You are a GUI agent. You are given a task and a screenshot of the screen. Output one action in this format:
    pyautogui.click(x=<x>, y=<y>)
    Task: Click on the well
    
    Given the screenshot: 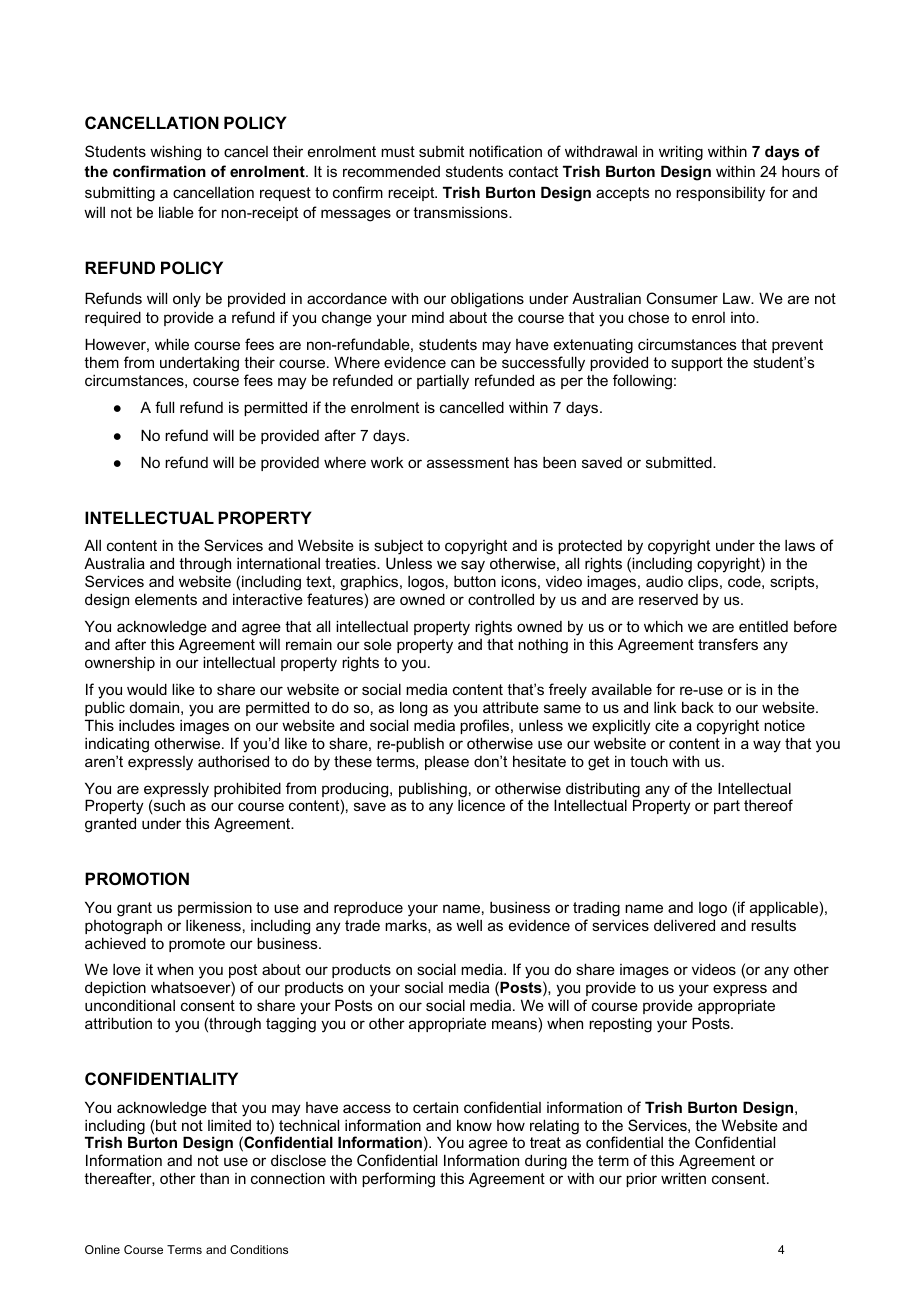 What is the action you would take?
    pyautogui.click(x=469, y=925)
